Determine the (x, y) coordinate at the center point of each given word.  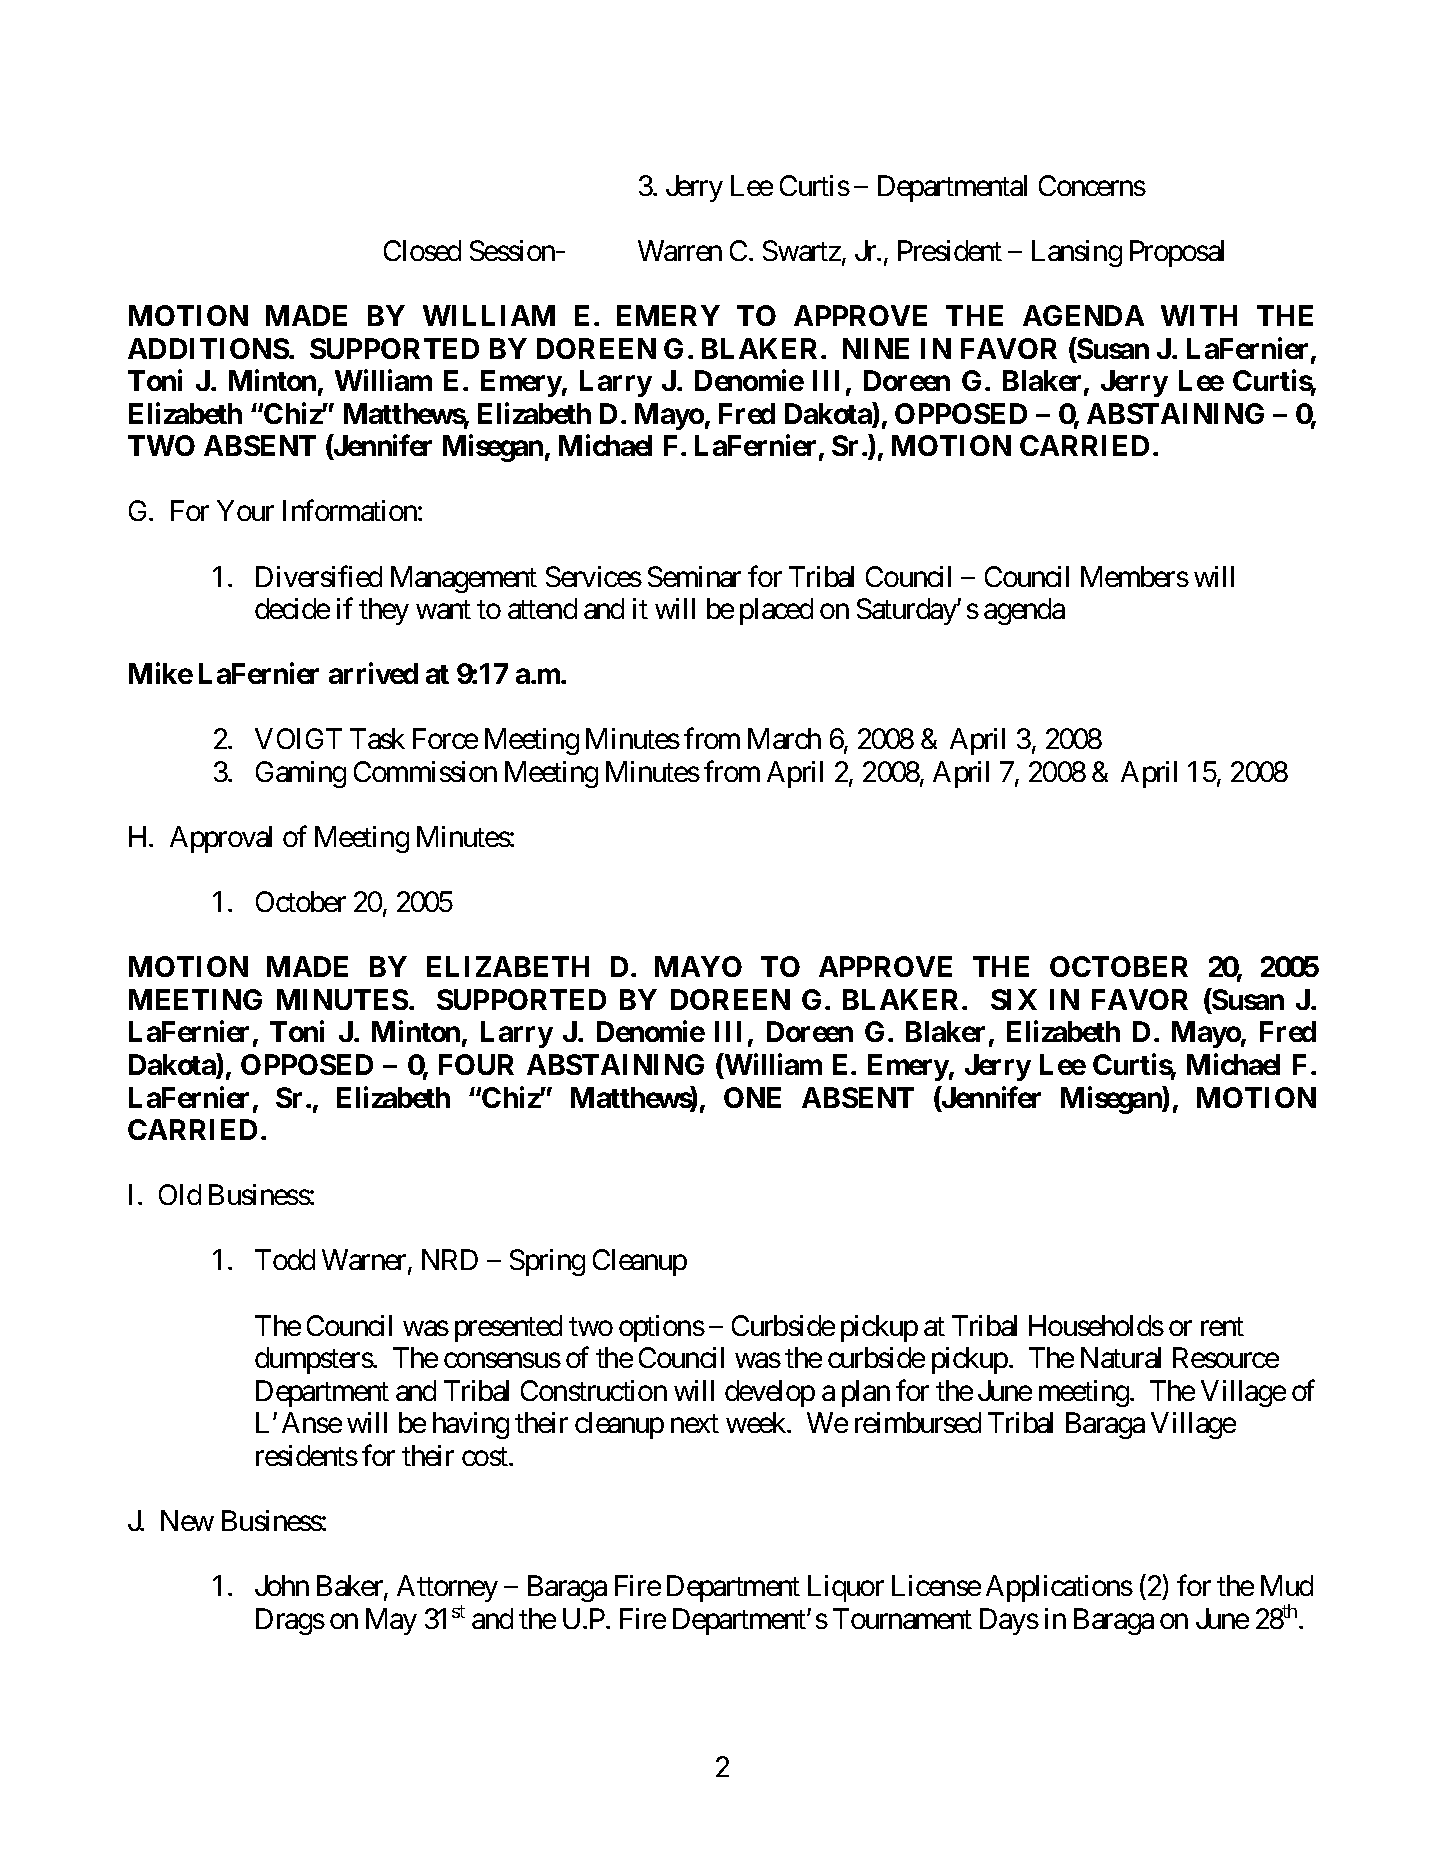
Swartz (802, 250)
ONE (752, 1097)
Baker (351, 1587)
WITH (1199, 315)
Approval (221, 839)
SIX (1014, 999)
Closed (422, 250)
